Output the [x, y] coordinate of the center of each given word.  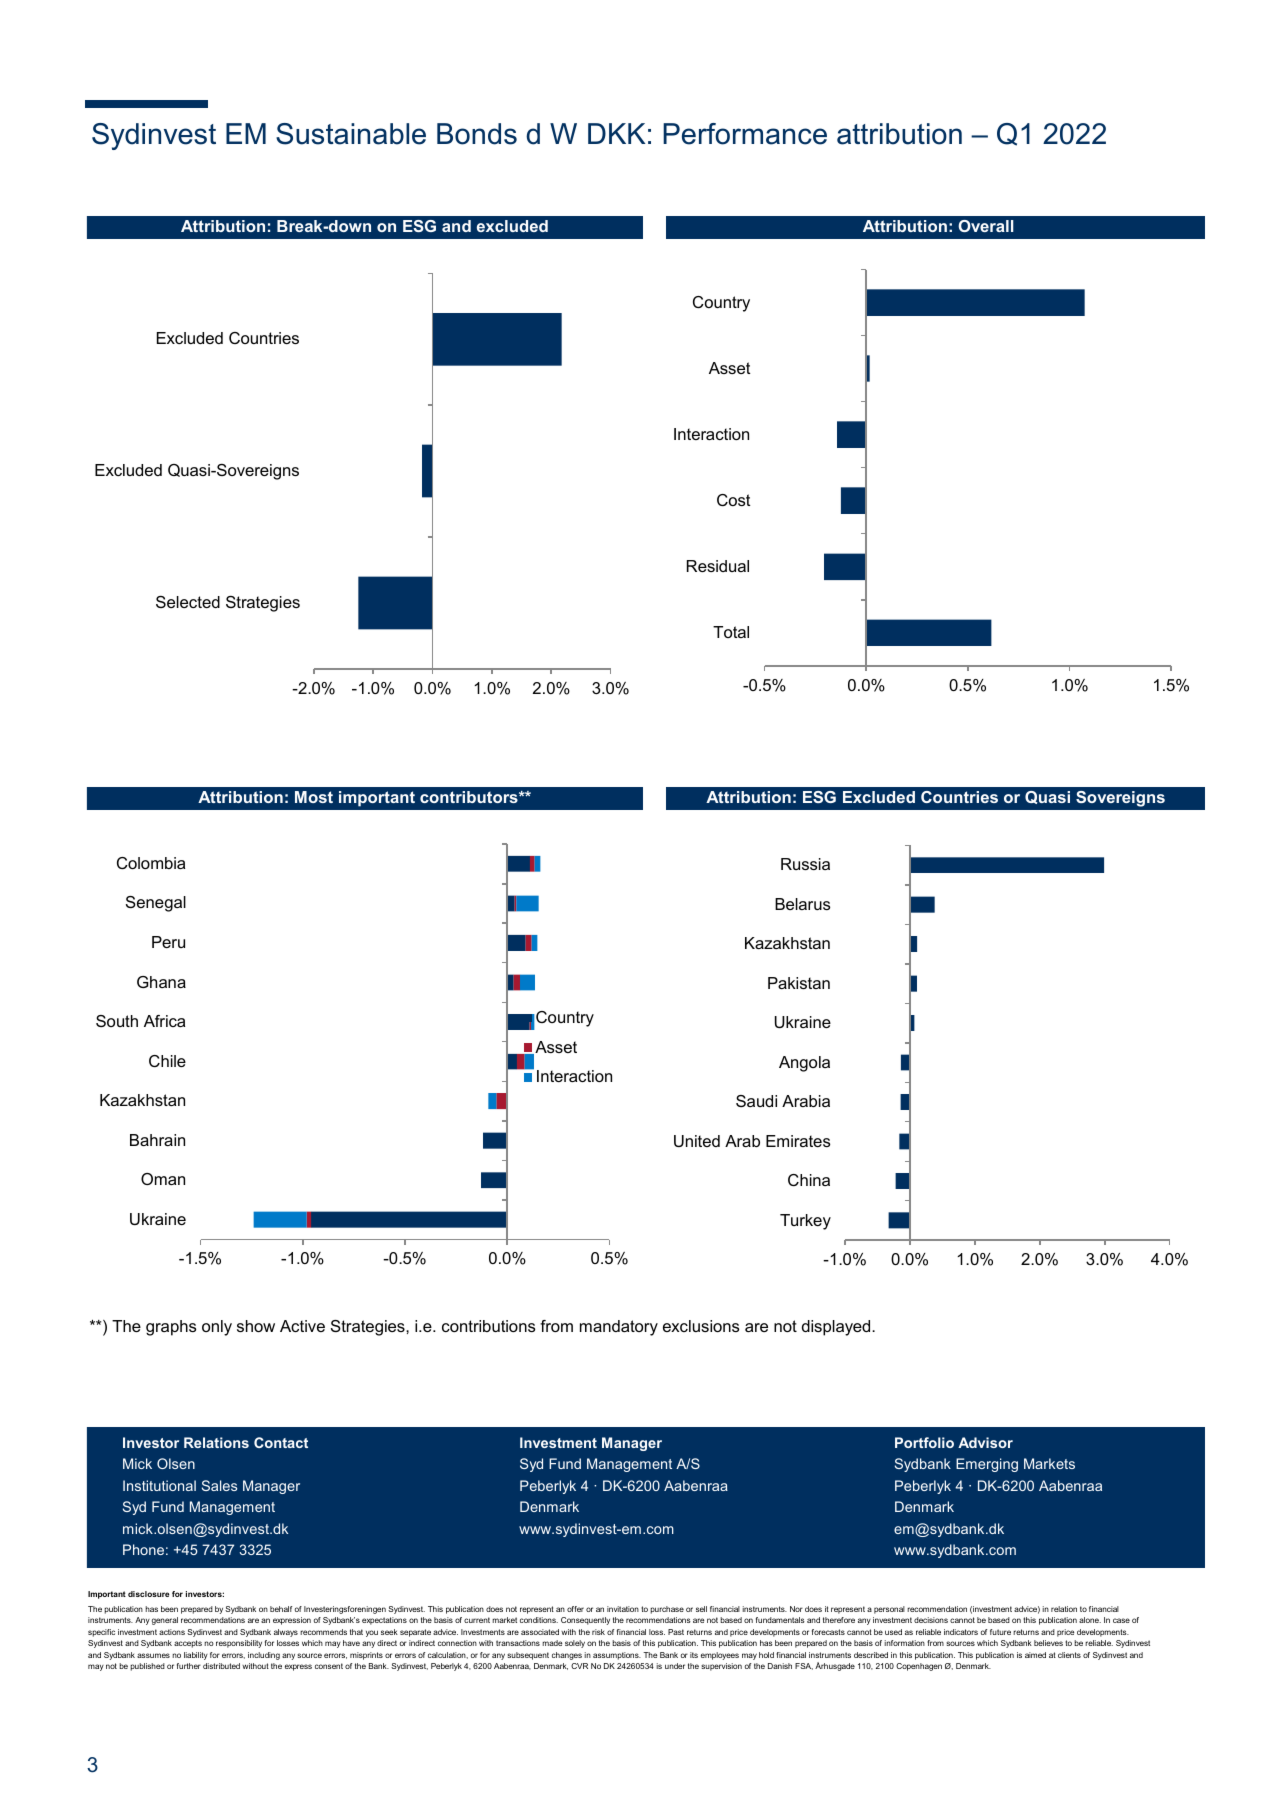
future [1000, 1632]
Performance [745, 134]
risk [598, 1632]
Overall [985, 226]
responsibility [239, 1644]
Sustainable [351, 134]
